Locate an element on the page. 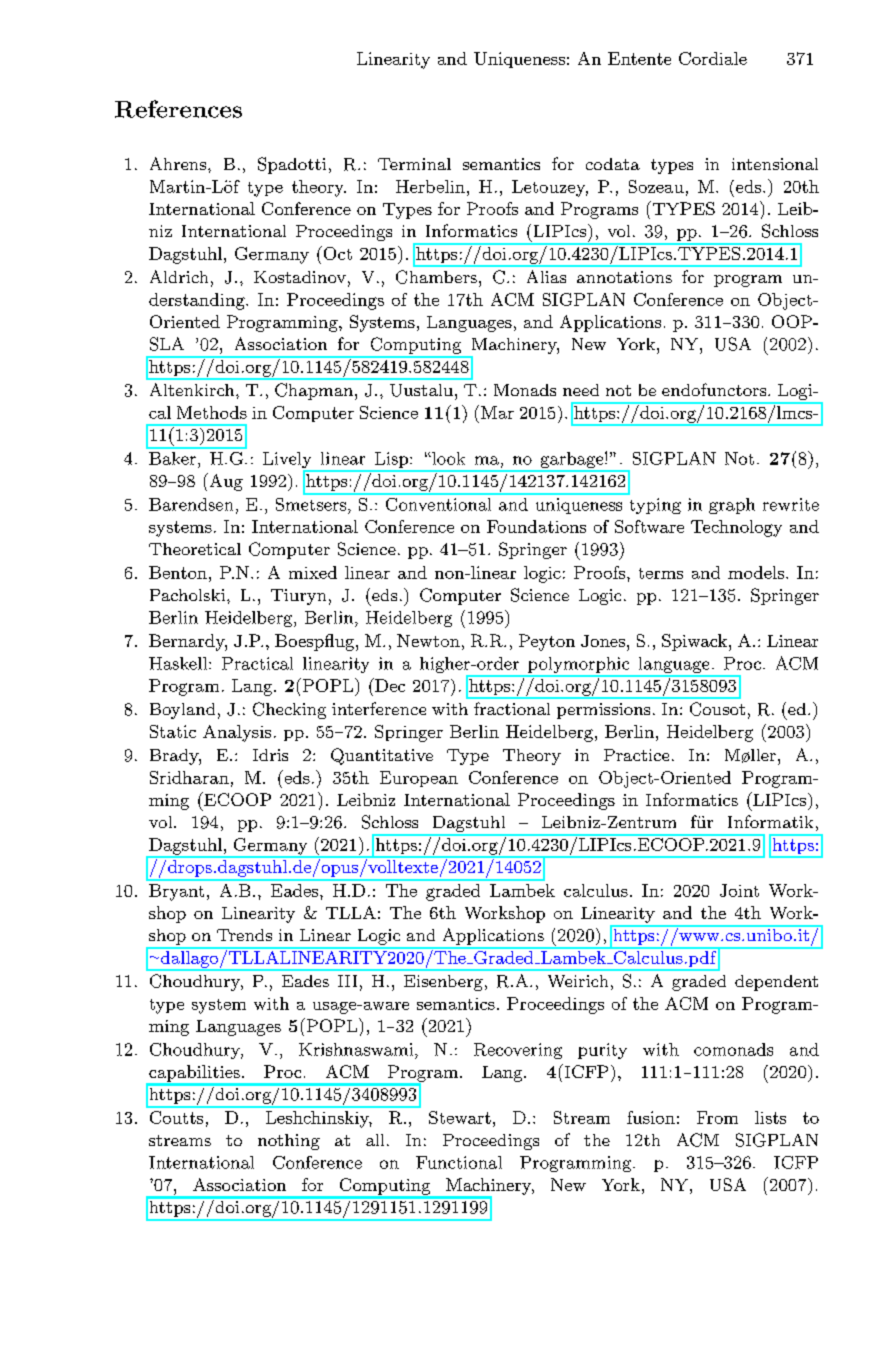  Chambers is located at coordinates (436, 277).
